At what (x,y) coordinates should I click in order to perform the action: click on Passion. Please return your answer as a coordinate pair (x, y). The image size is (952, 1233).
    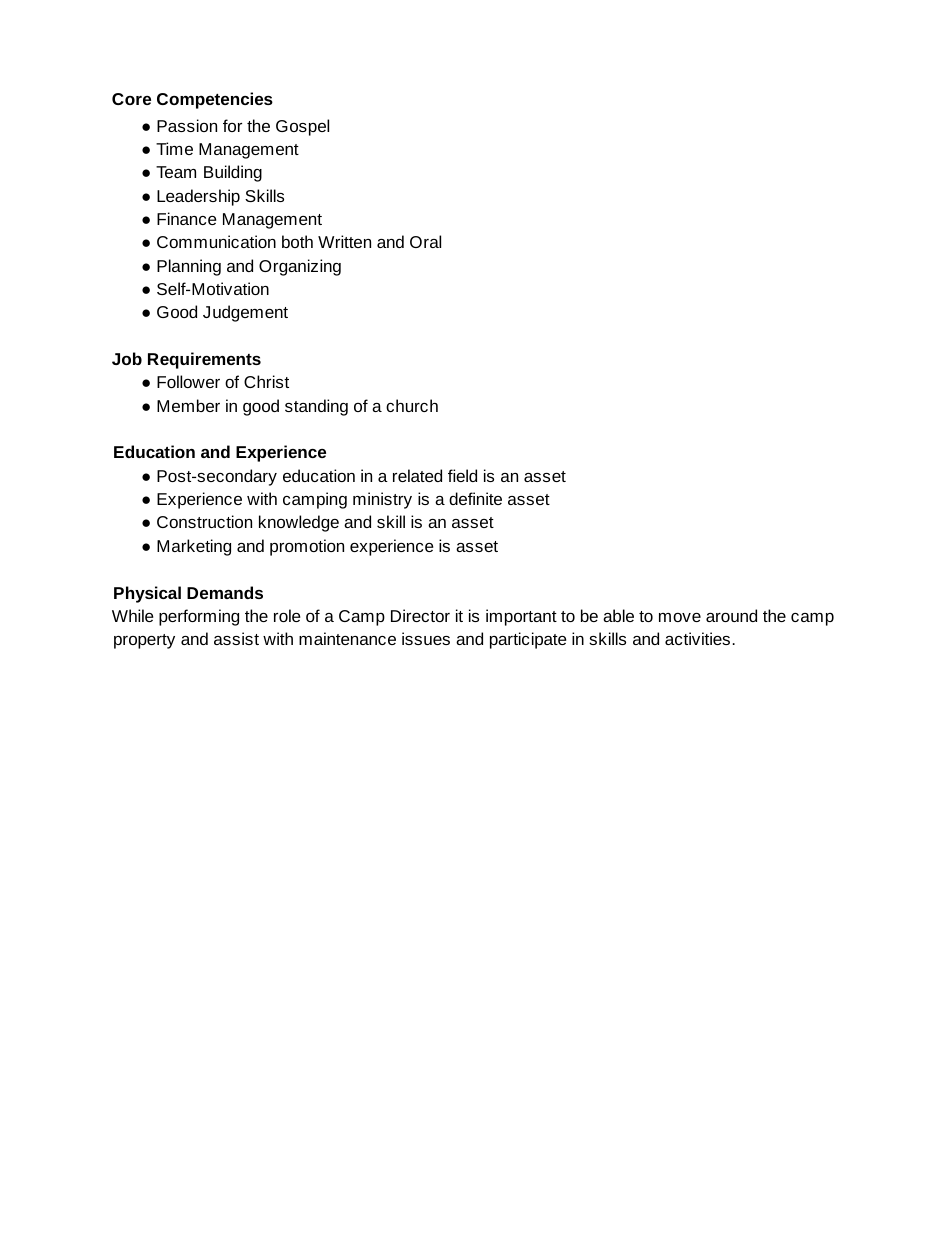
    Looking at the image, I should click on (187, 125).
